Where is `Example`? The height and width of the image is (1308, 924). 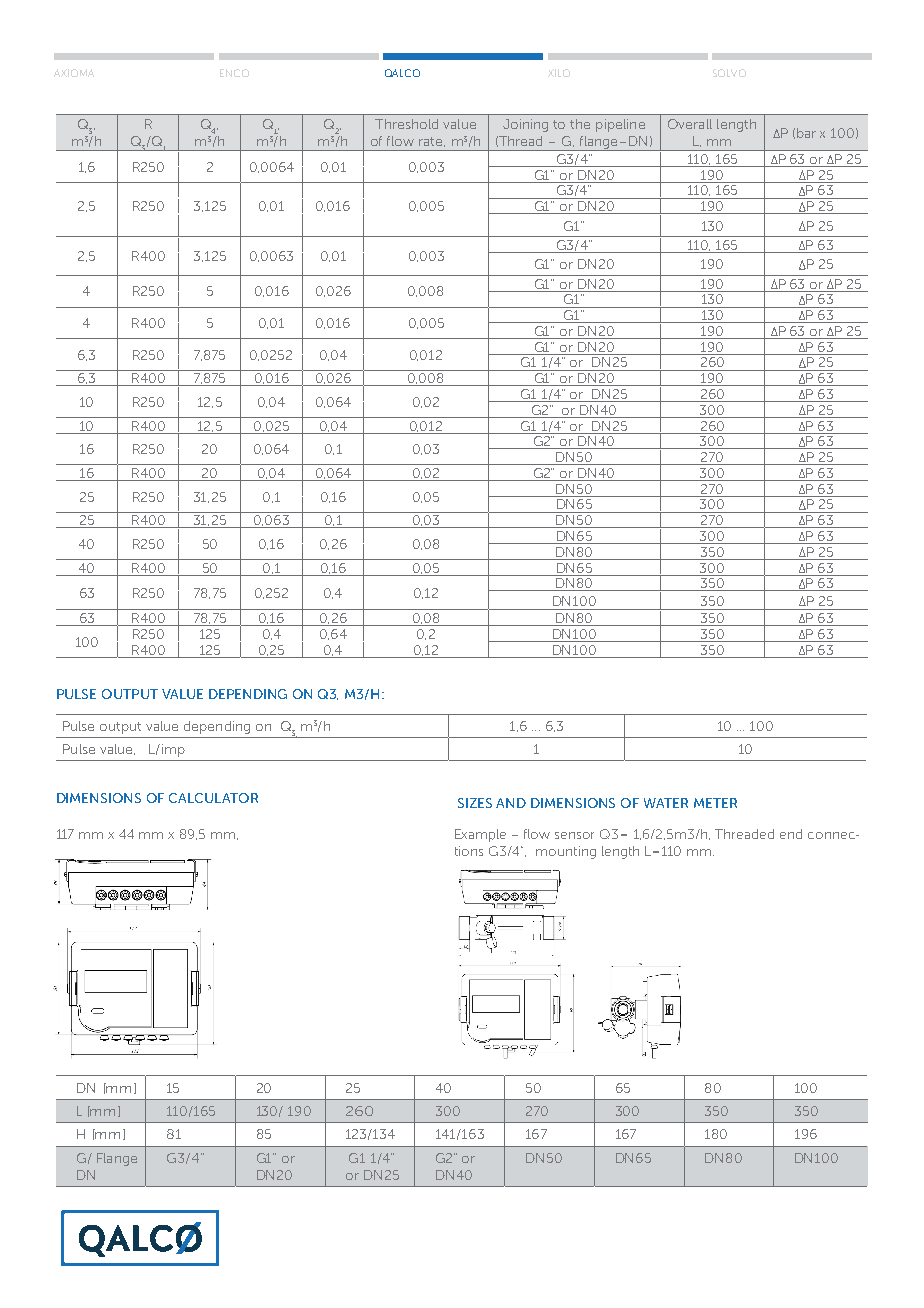
Example is located at coordinates (480, 835).
